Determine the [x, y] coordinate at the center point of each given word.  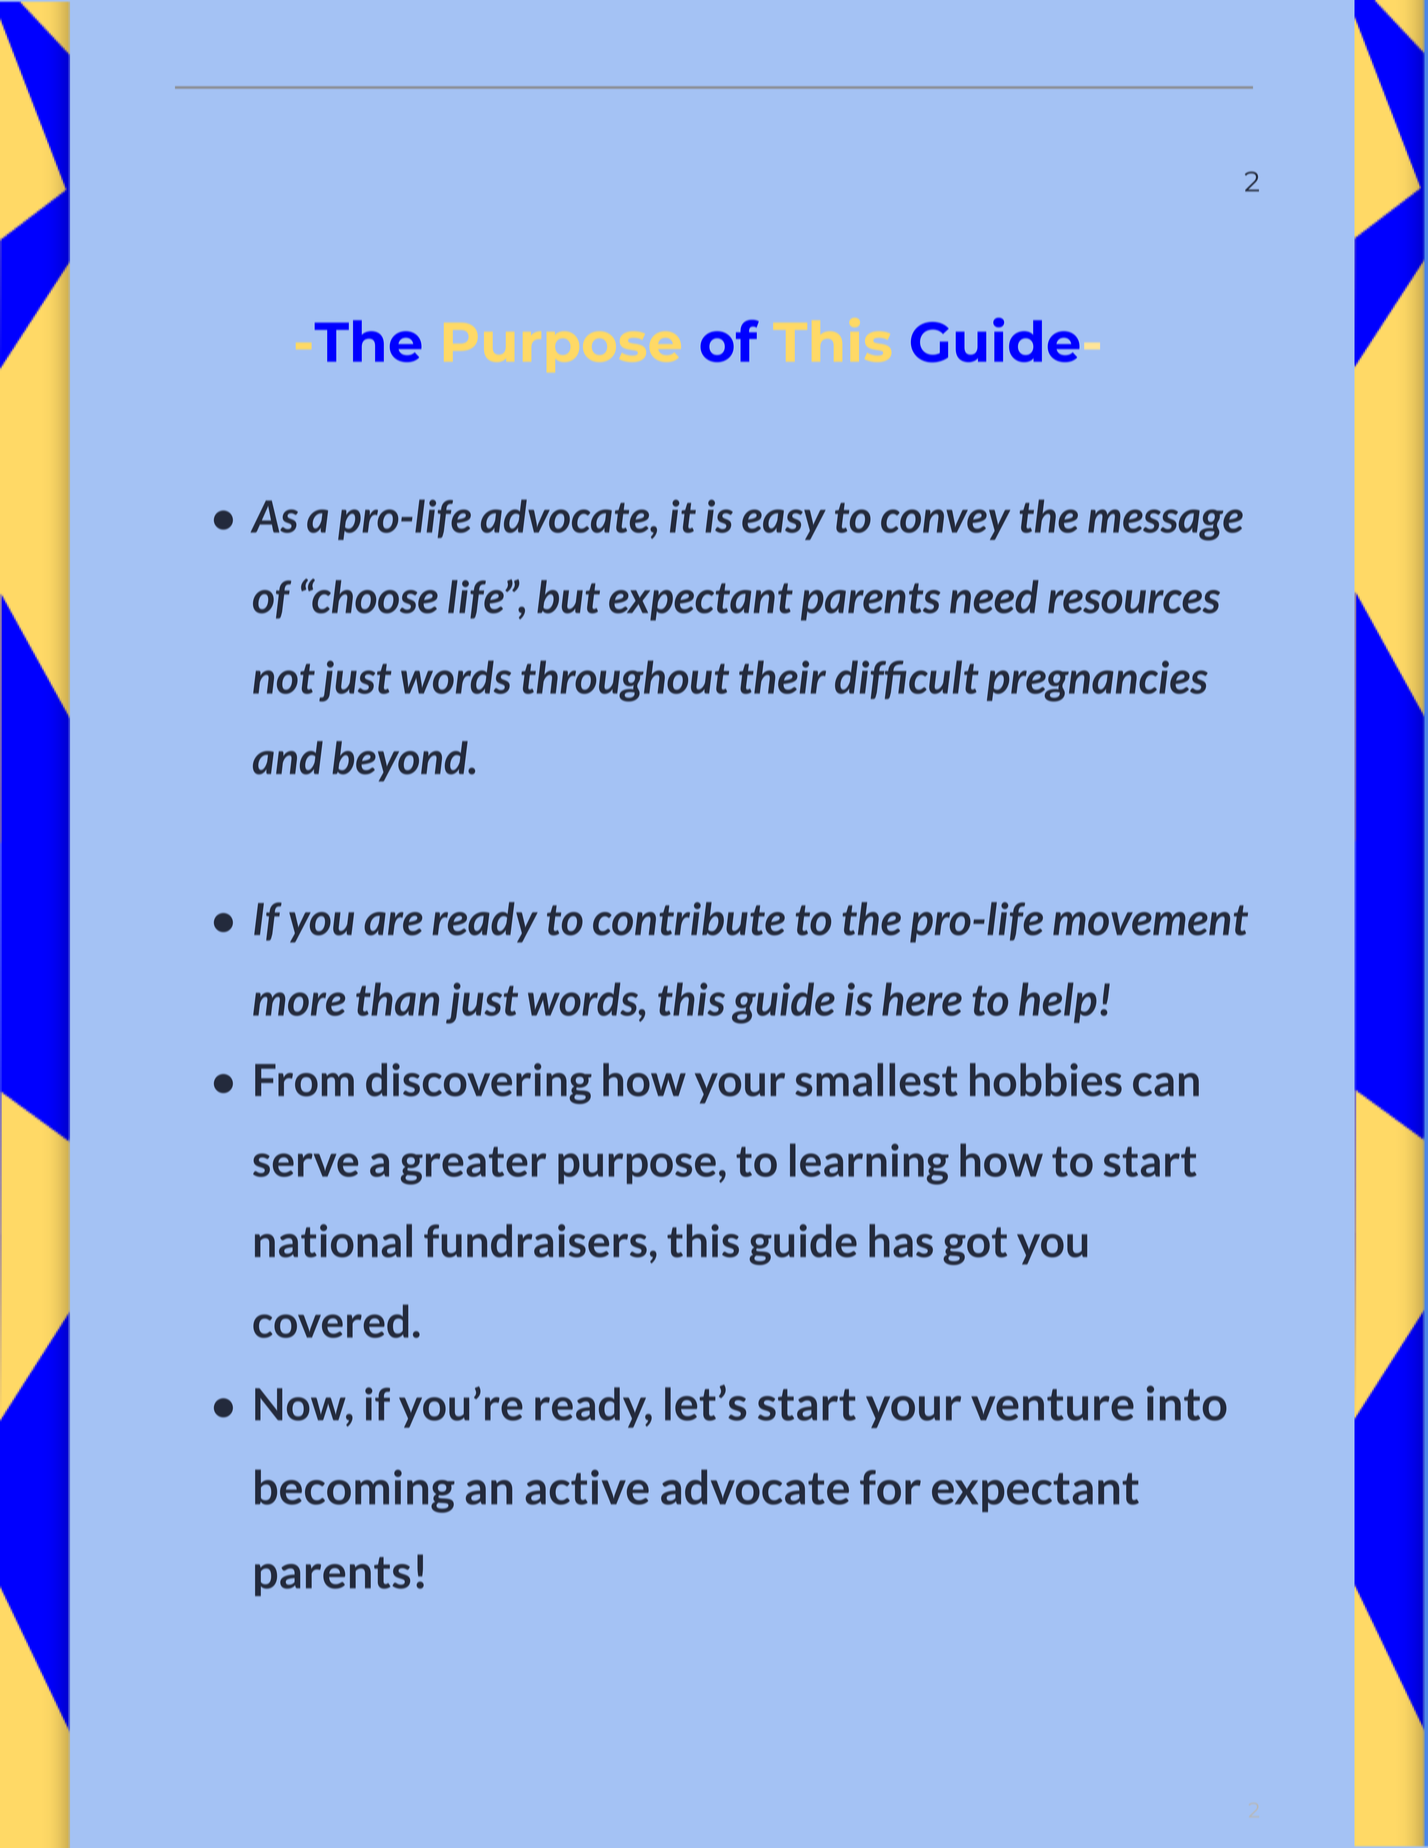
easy [784, 524]
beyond [401, 761]
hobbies [1046, 1080]
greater [473, 1166]
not [284, 679]
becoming [355, 1491]
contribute [689, 919]
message [1165, 525]
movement [1150, 920]
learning [869, 1164]
